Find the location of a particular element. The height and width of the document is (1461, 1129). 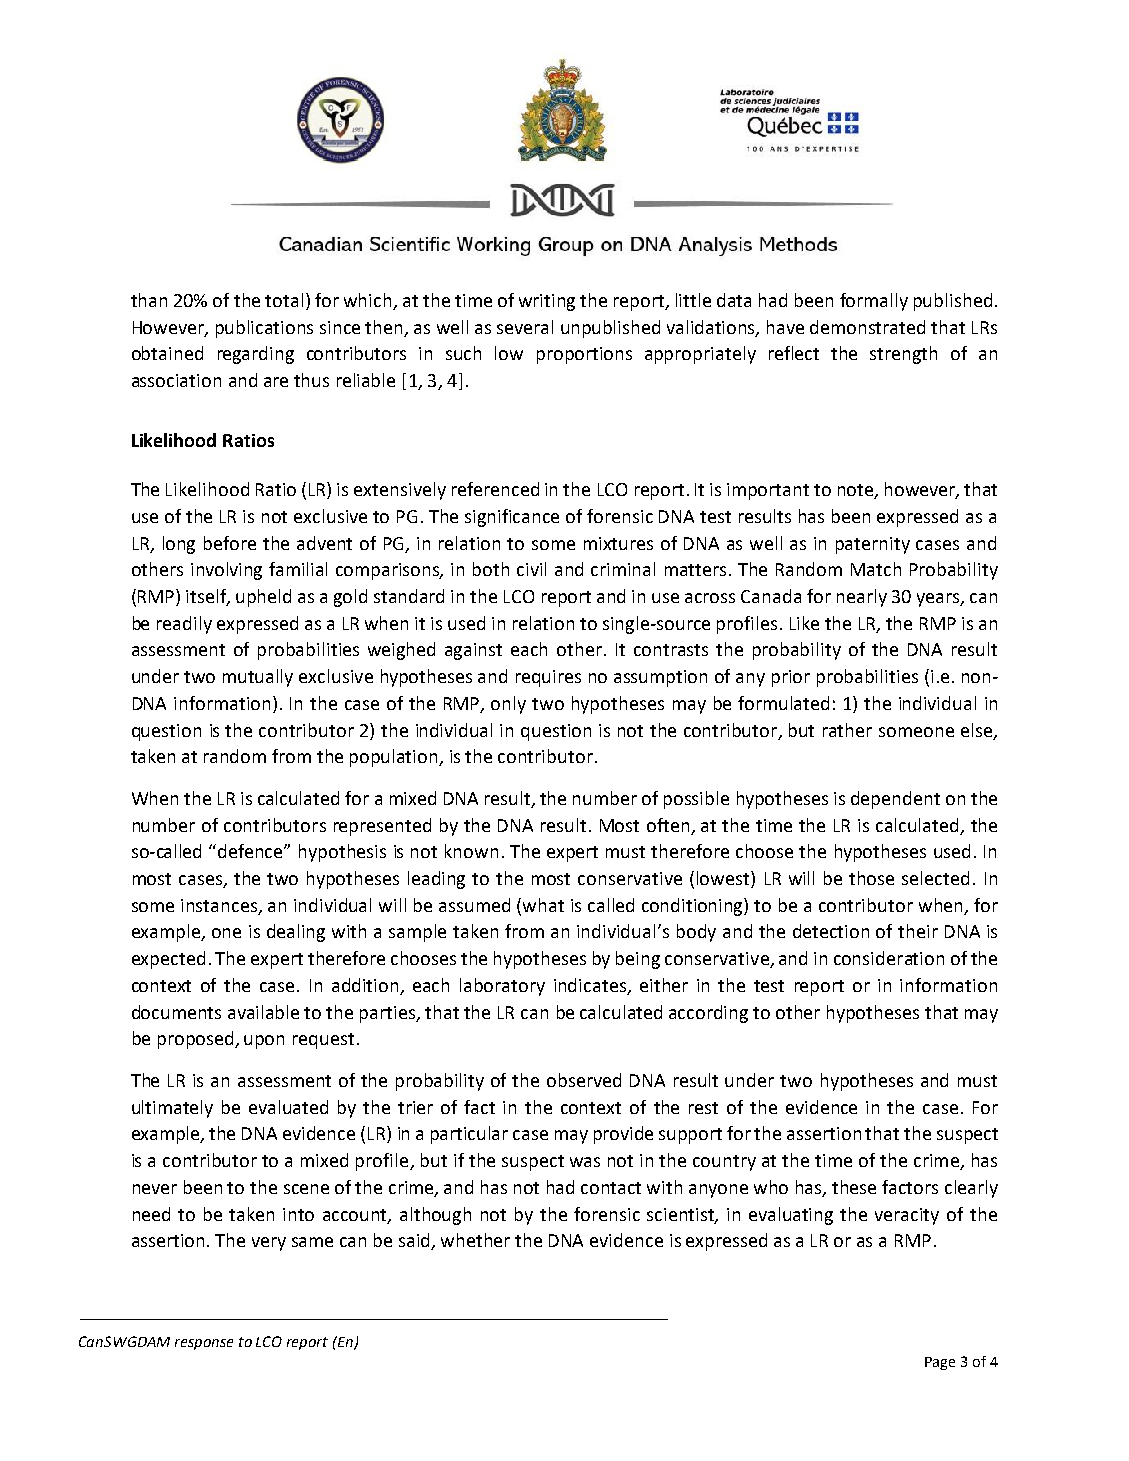

demonstrated is located at coordinates (867, 327).
